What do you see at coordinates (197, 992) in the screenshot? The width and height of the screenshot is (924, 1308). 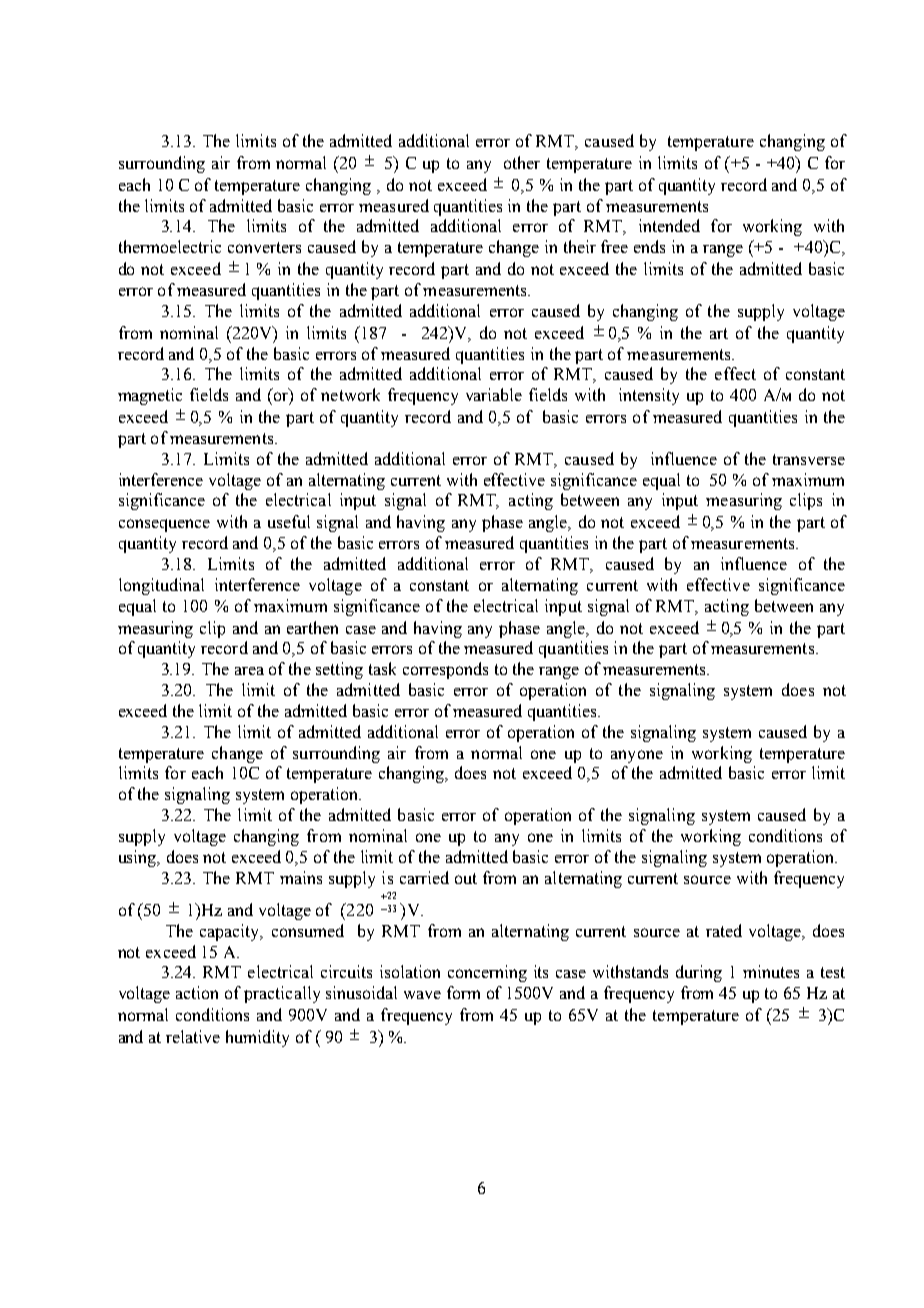 I see `action` at bounding box center [197, 992].
